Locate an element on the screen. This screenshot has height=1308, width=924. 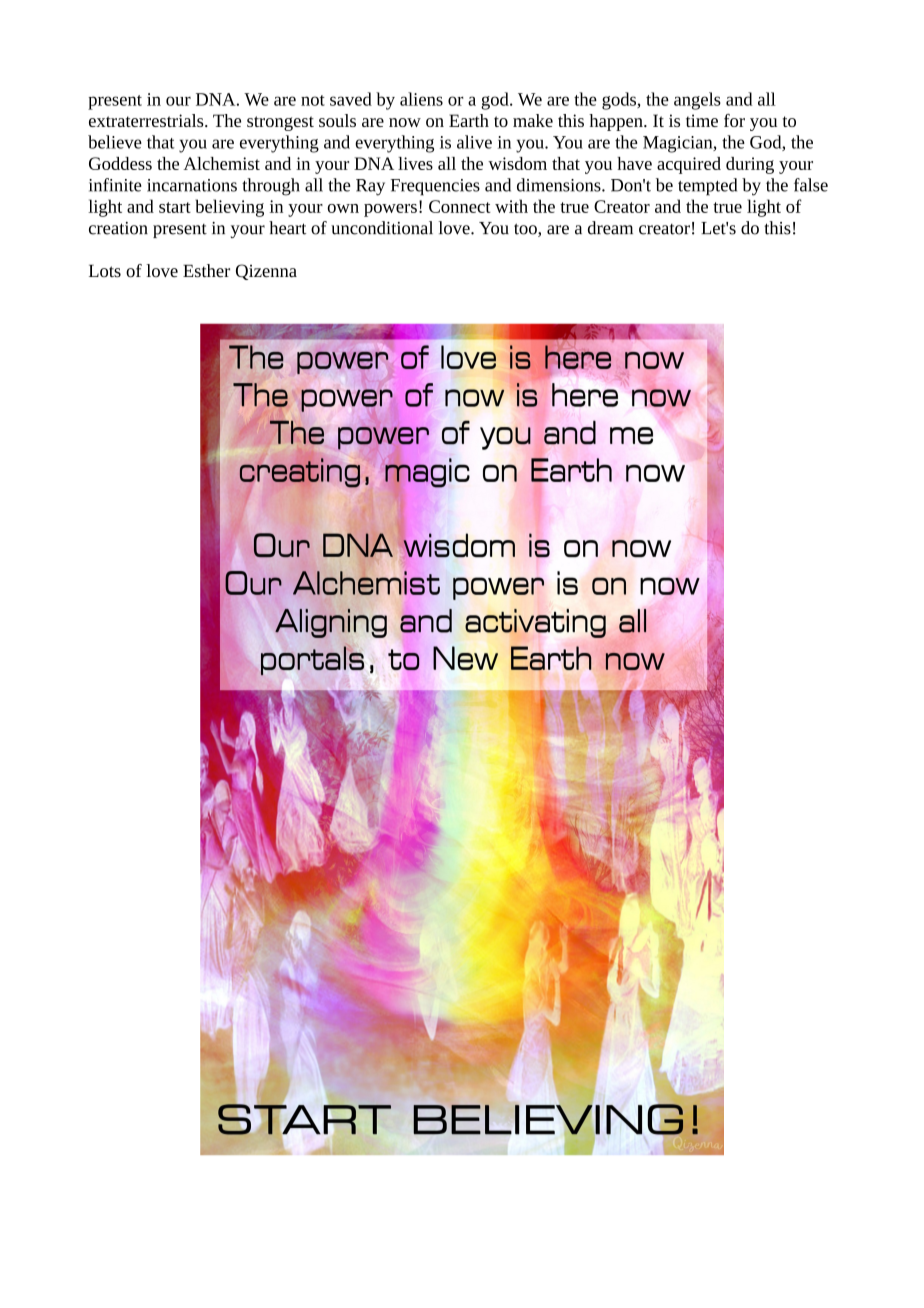
incarnations is located at coordinates (192, 185).
